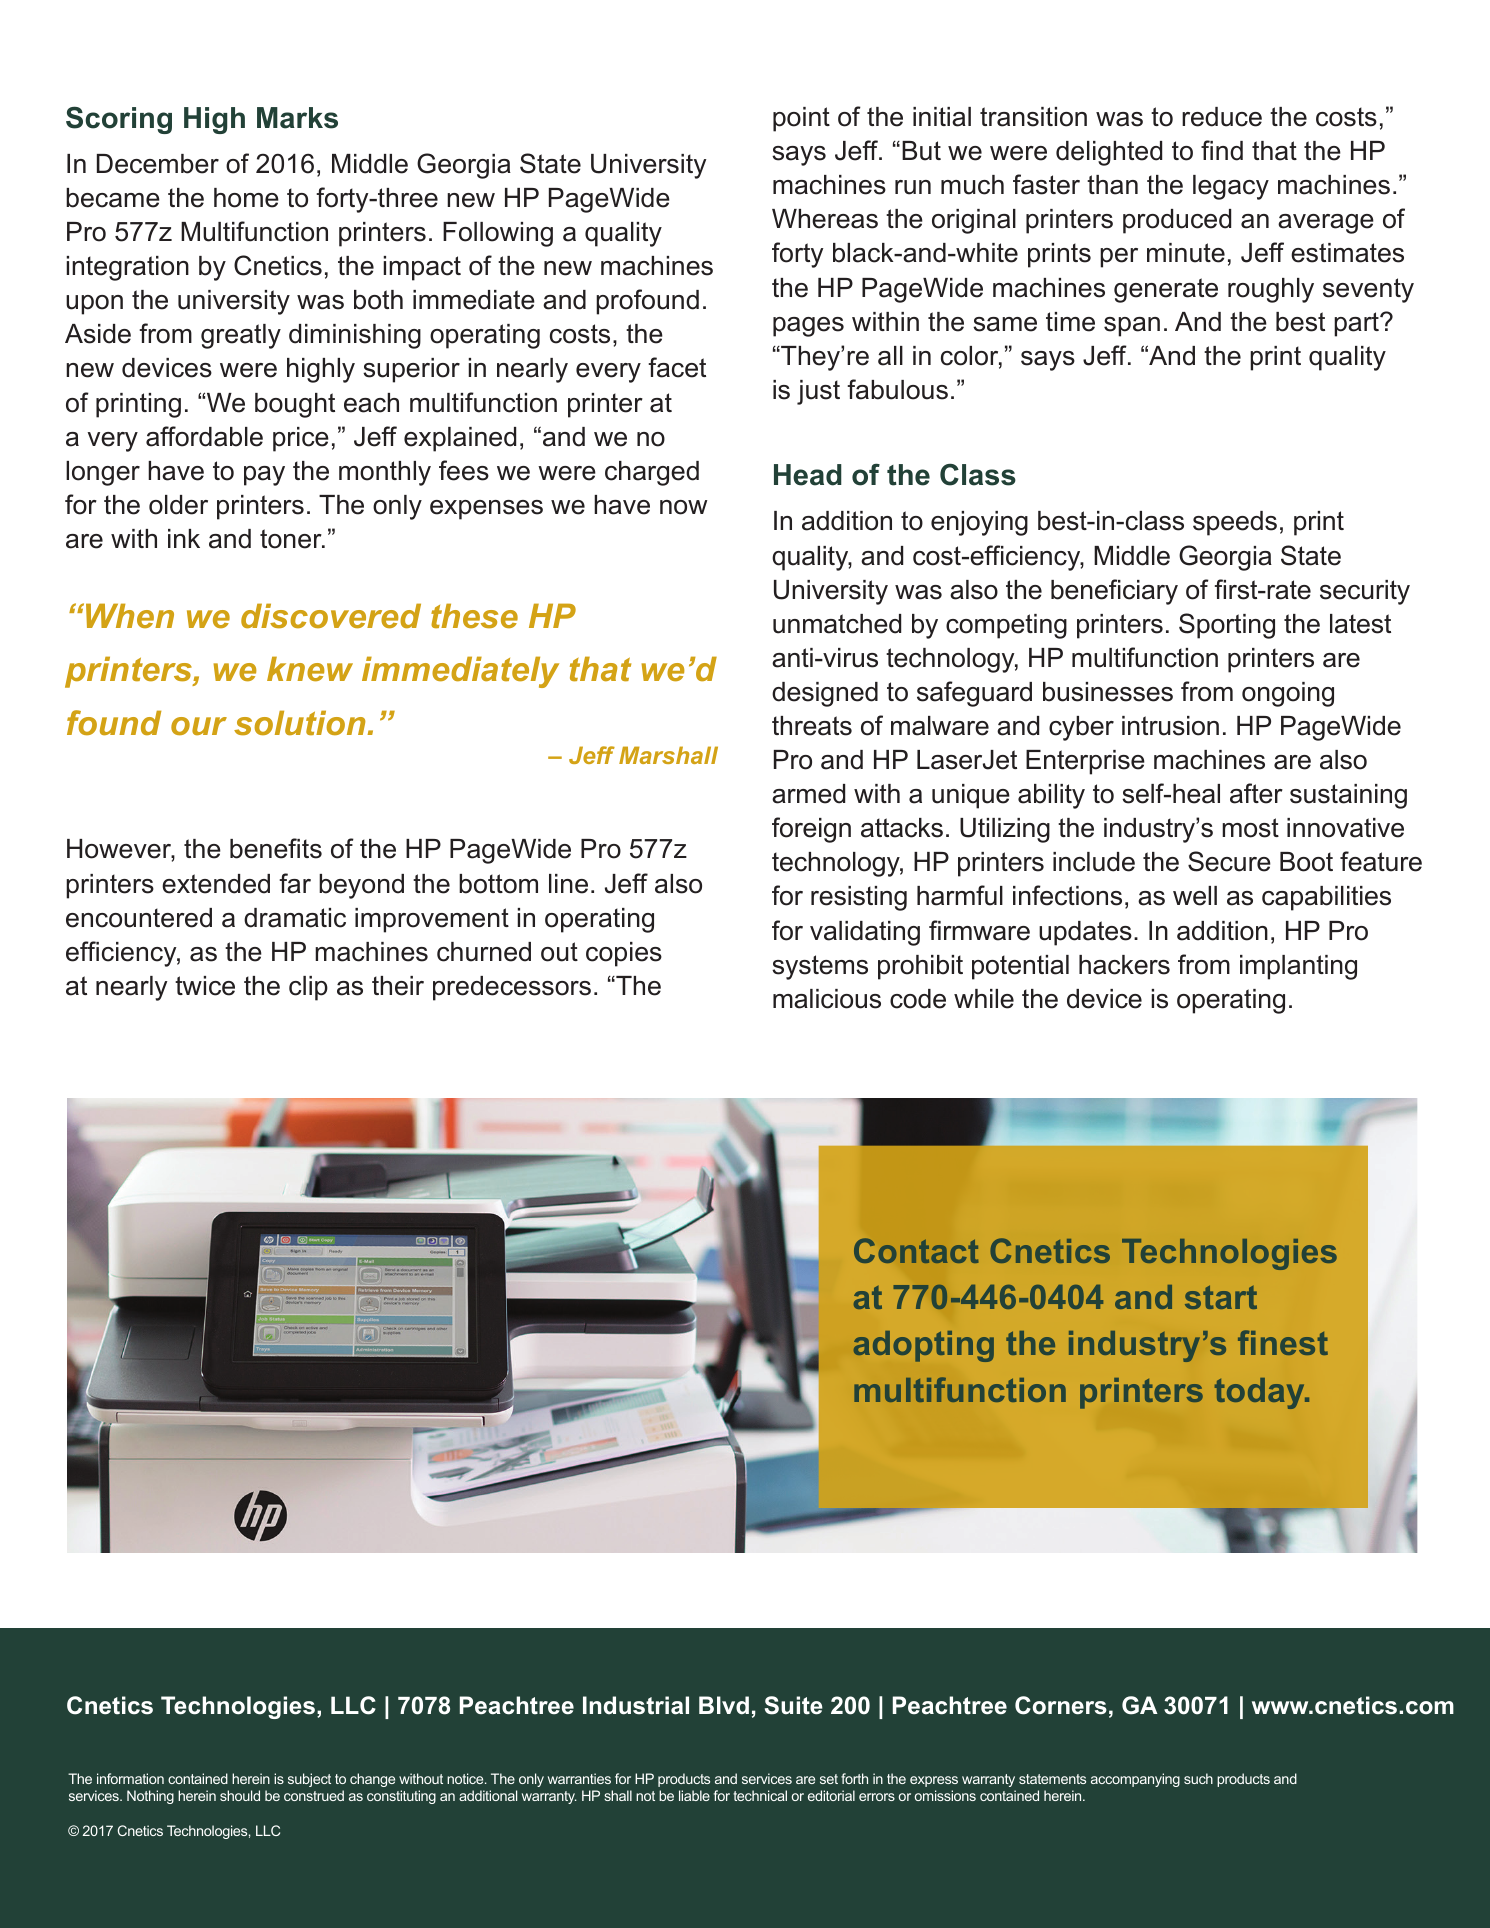  I want to click on home, so click(246, 198).
